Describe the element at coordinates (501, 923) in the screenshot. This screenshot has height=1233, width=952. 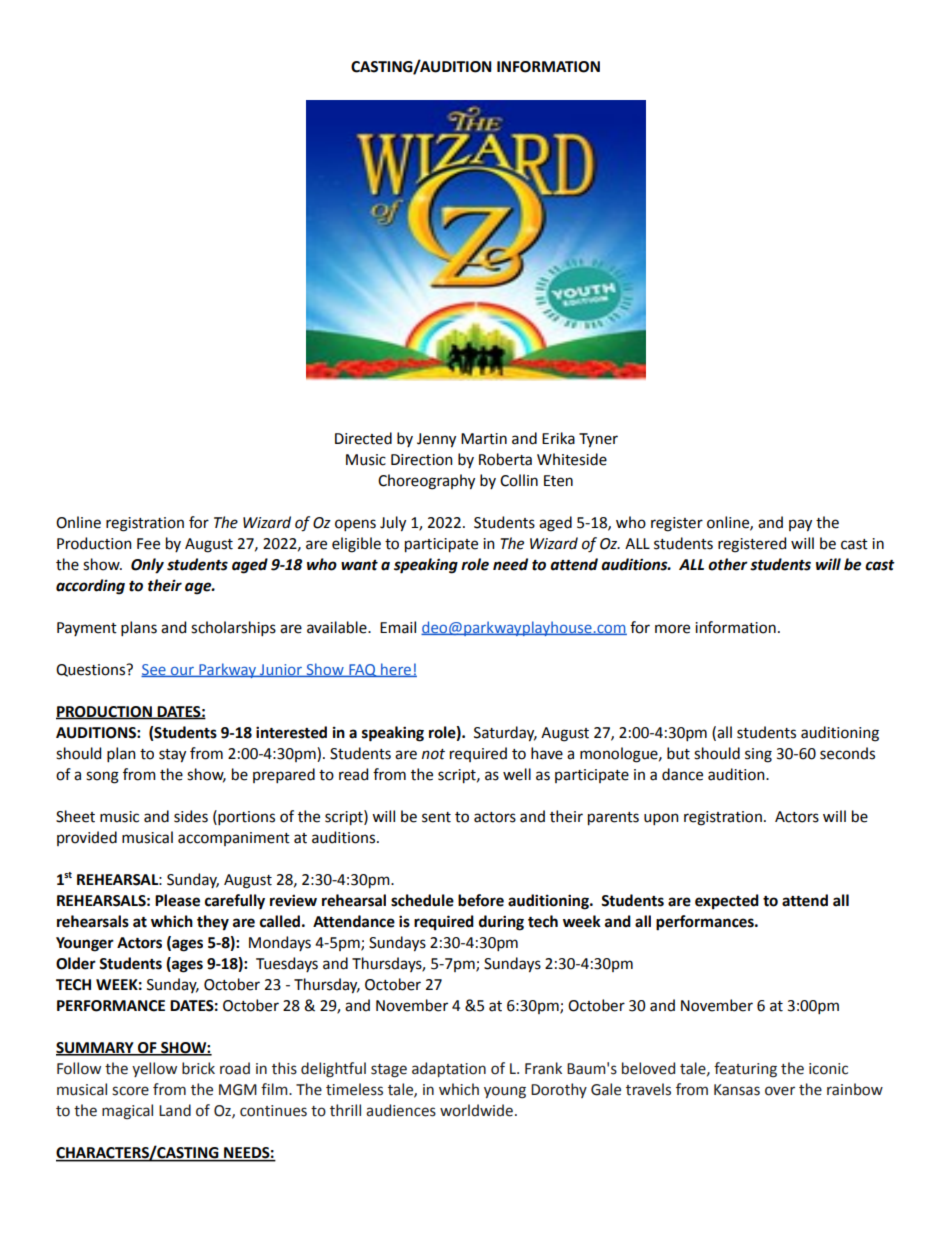
I see `during` at that location.
